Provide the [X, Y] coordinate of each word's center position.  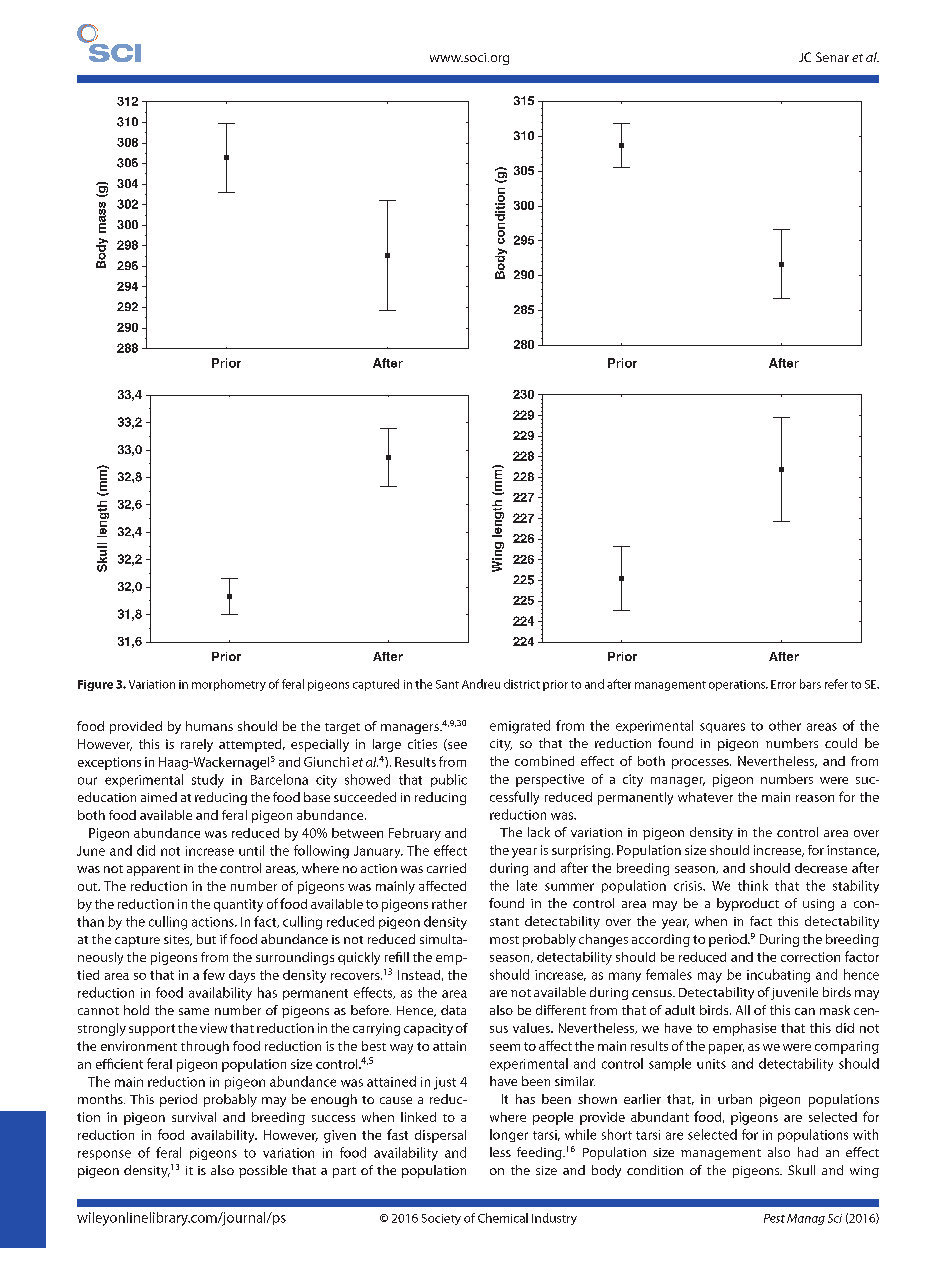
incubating [778, 976]
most [504, 940]
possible [263, 1171]
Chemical [503, 1218]
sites [178, 940]
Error [783, 684]
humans [209, 726]
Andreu [481, 684]
